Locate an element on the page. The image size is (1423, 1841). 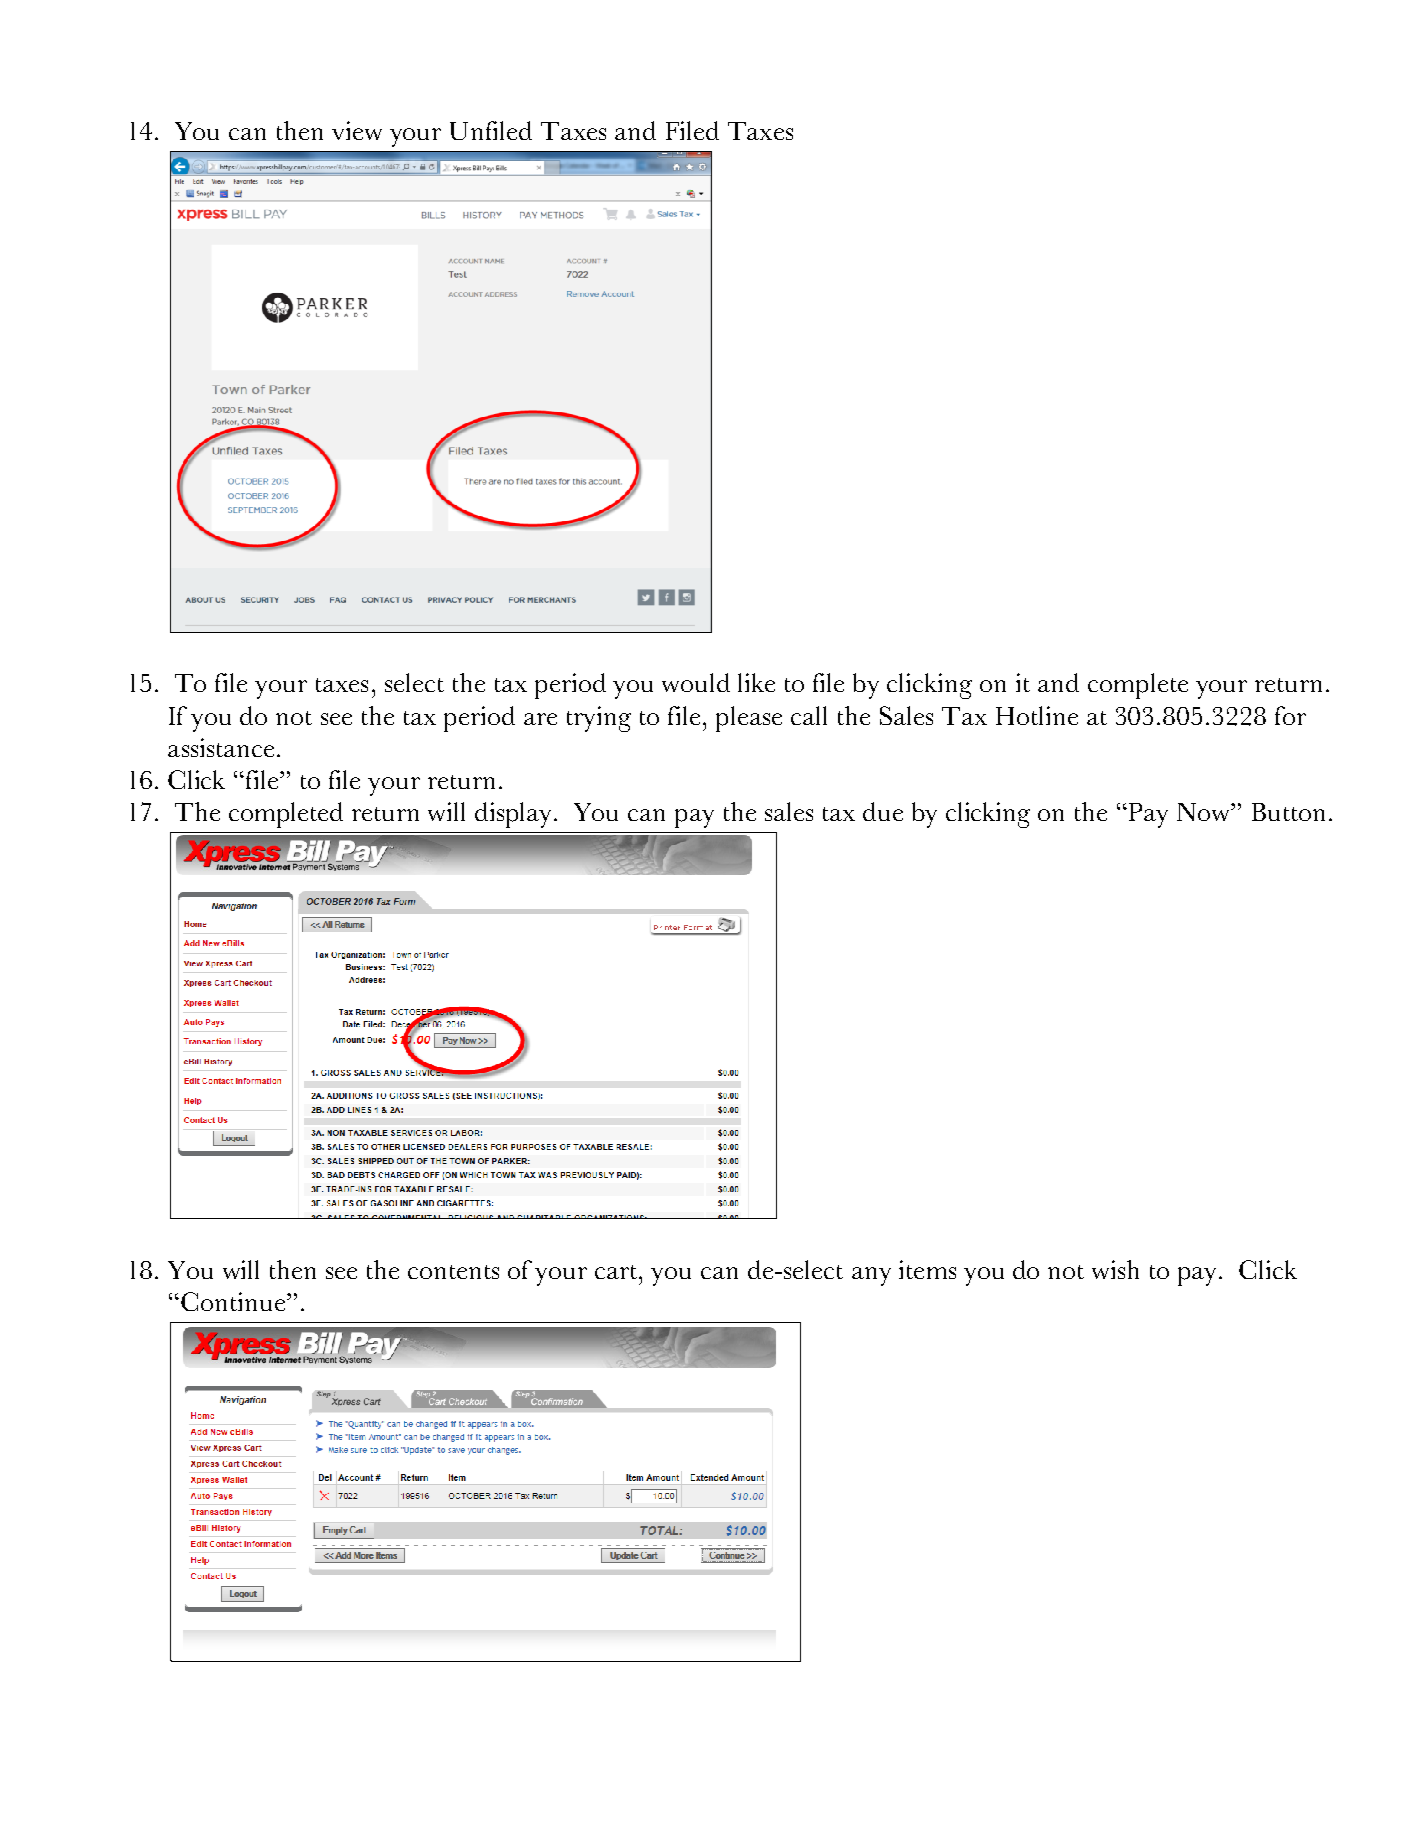
assistance is located at coordinates (221, 747).
